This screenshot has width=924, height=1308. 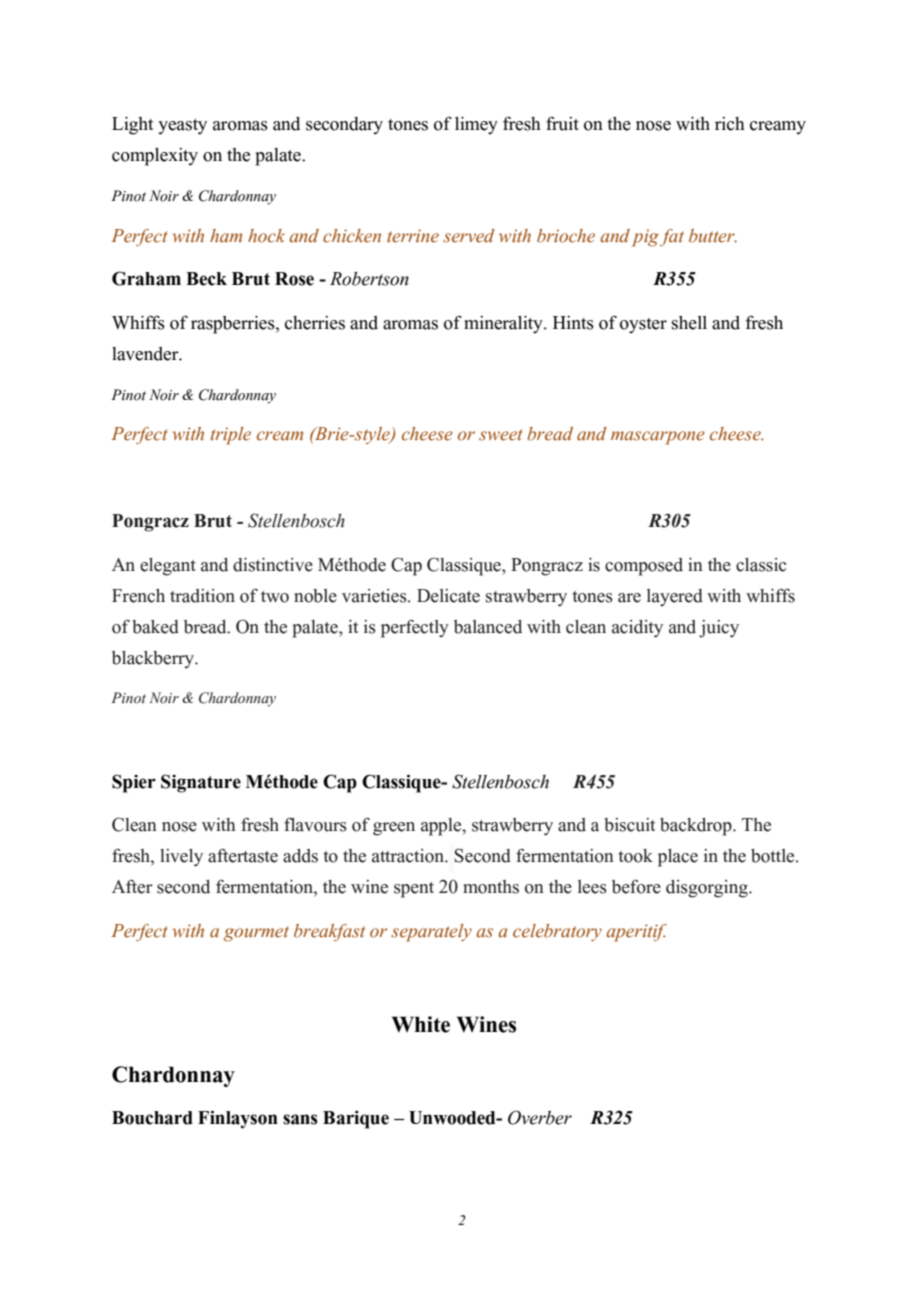 What do you see at coordinates (421, 1024) in the screenshot?
I see `White` at bounding box center [421, 1024].
